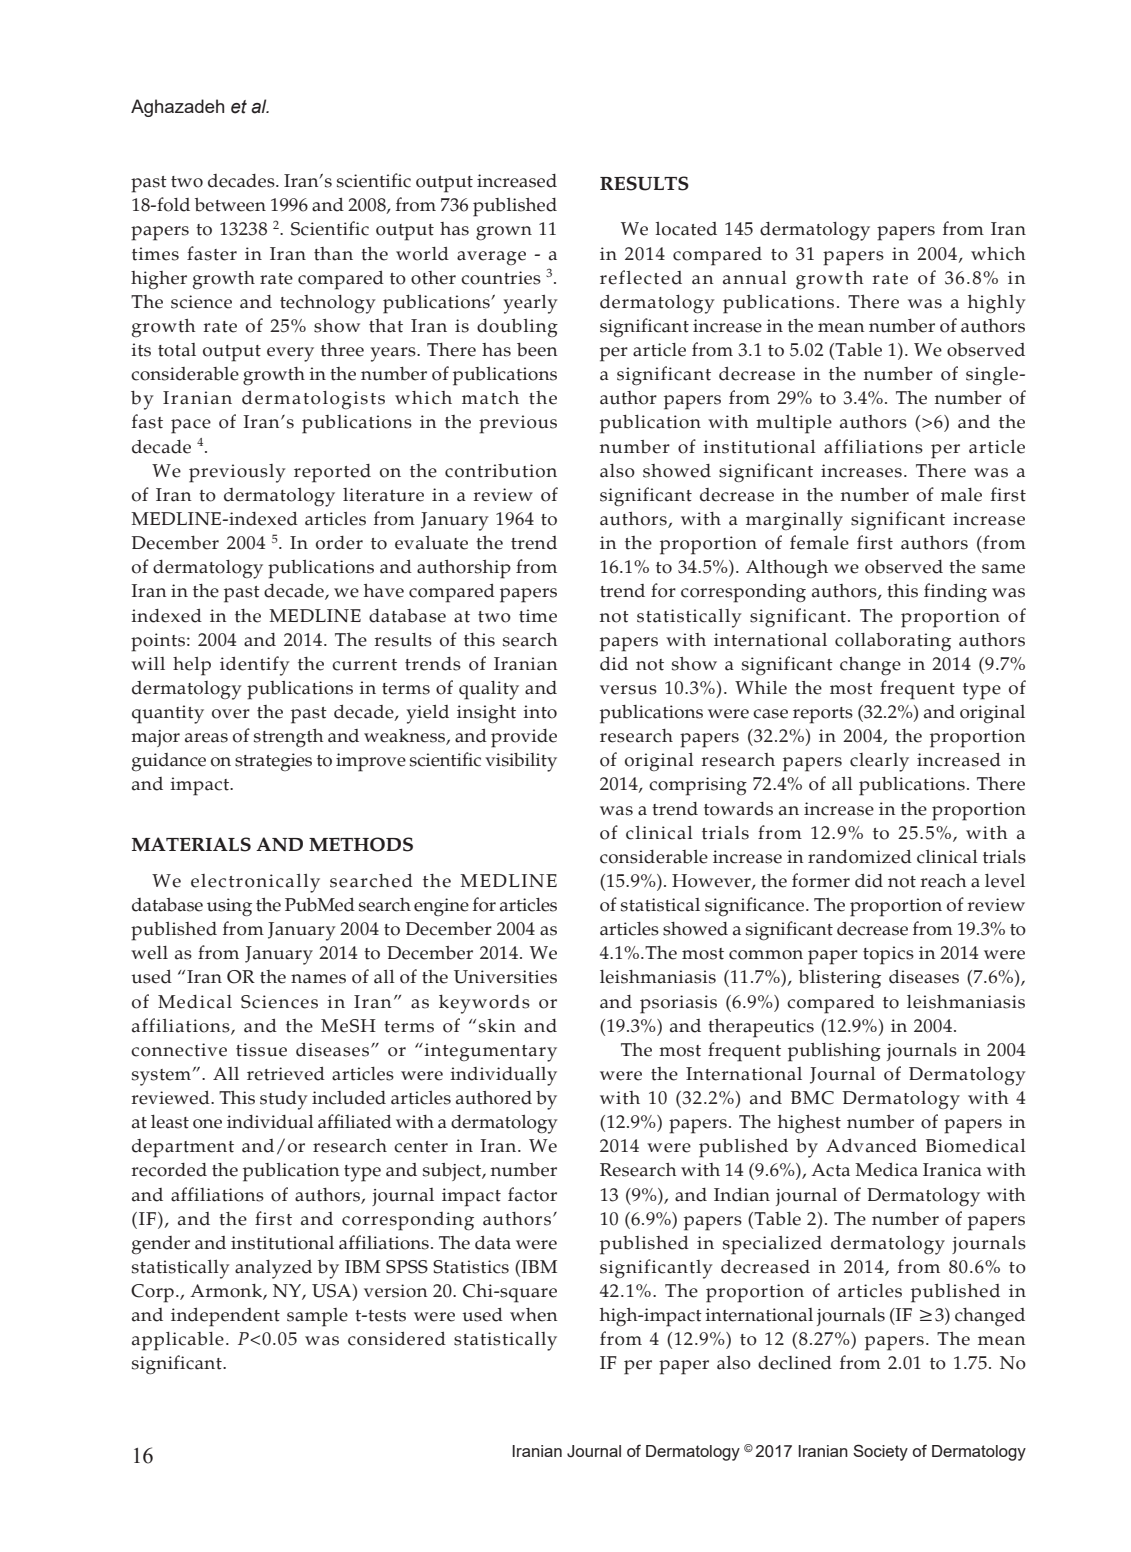  I want to click on collaborating, so click(893, 642).
